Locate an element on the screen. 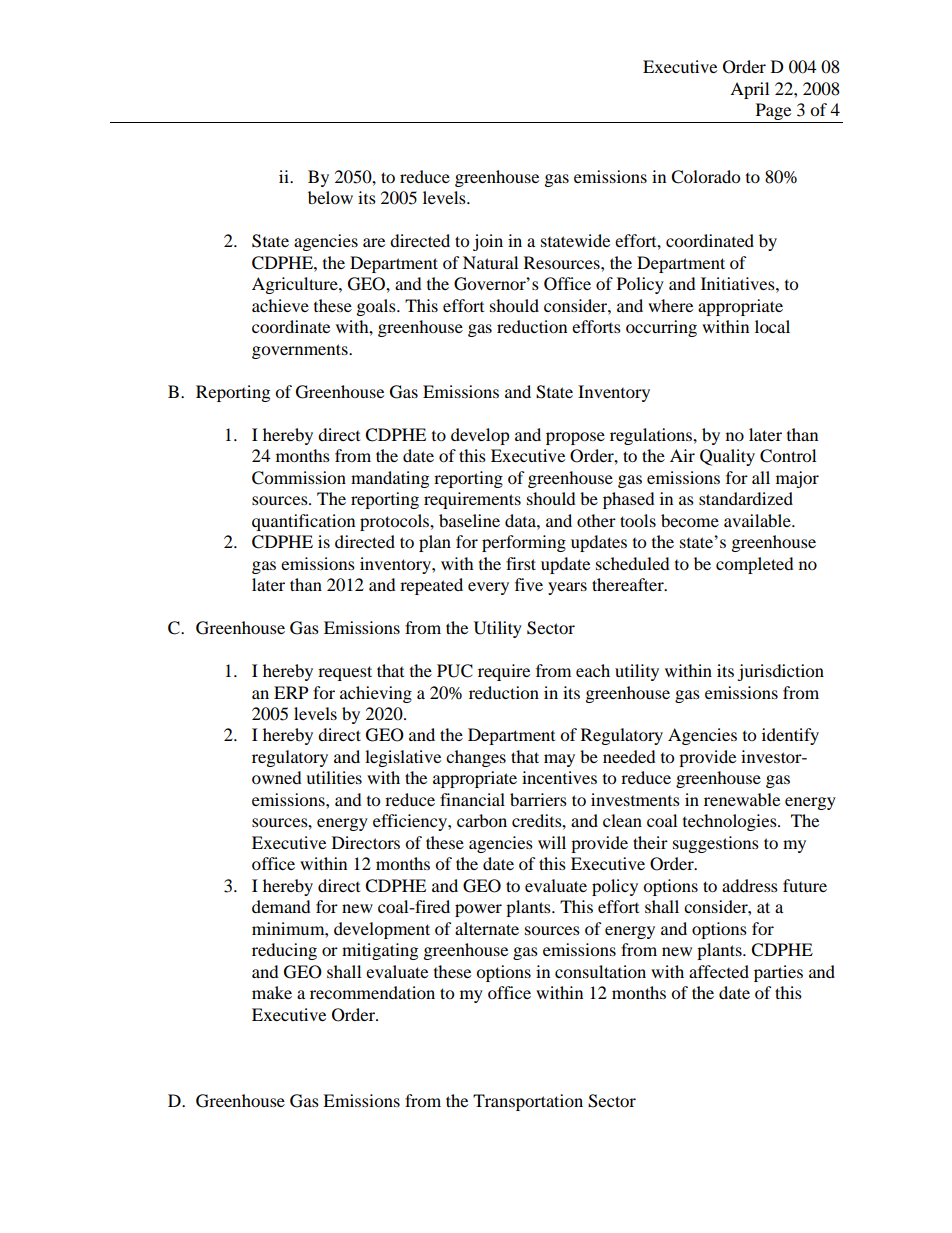  below is located at coordinates (330, 197).
